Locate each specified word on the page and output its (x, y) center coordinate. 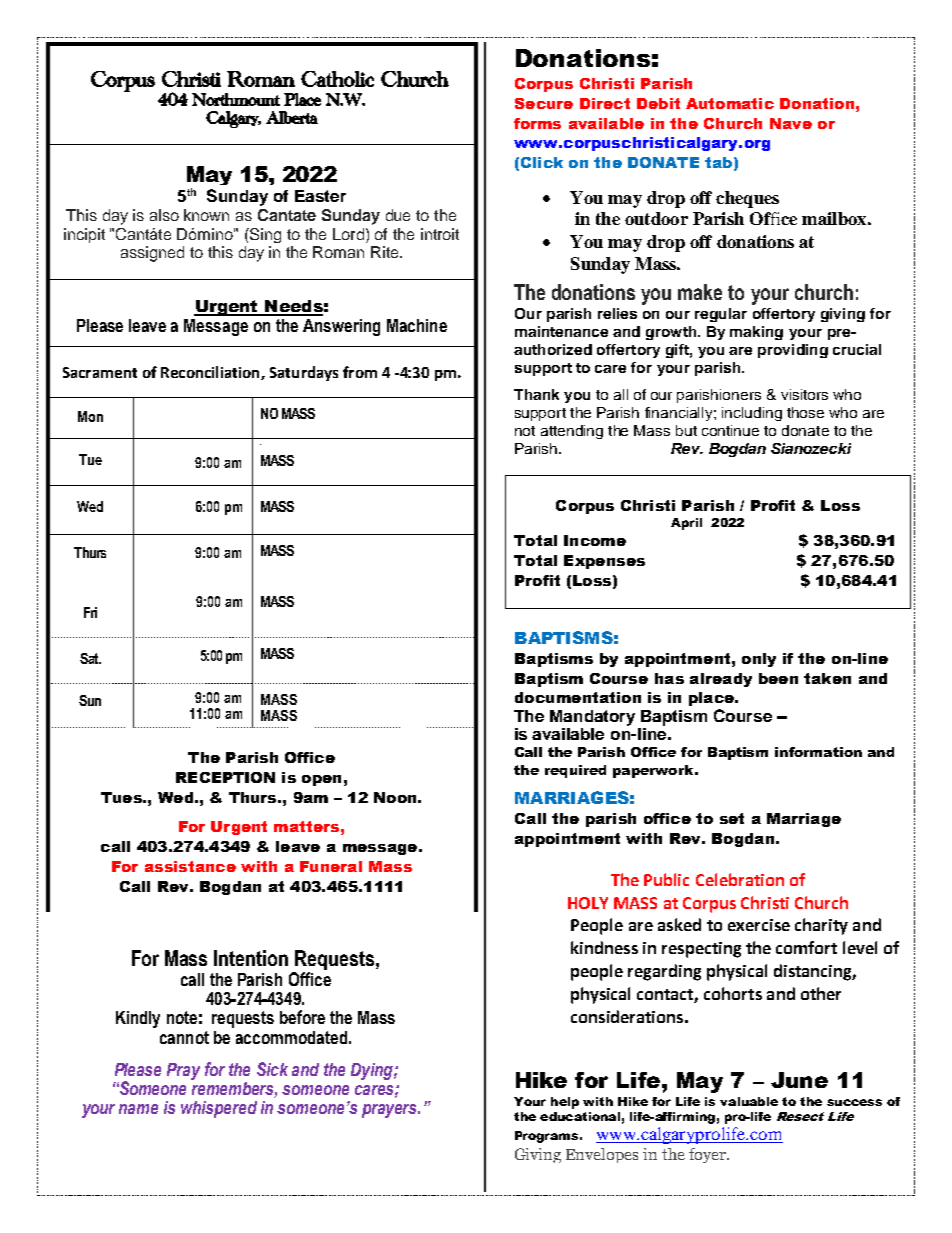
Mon (90, 416)
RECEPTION (225, 777)
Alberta (292, 117)
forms (537, 123)
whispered (219, 1109)
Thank (536, 394)
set (732, 818)
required (575, 771)
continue (730, 430)
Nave (791, 123)
